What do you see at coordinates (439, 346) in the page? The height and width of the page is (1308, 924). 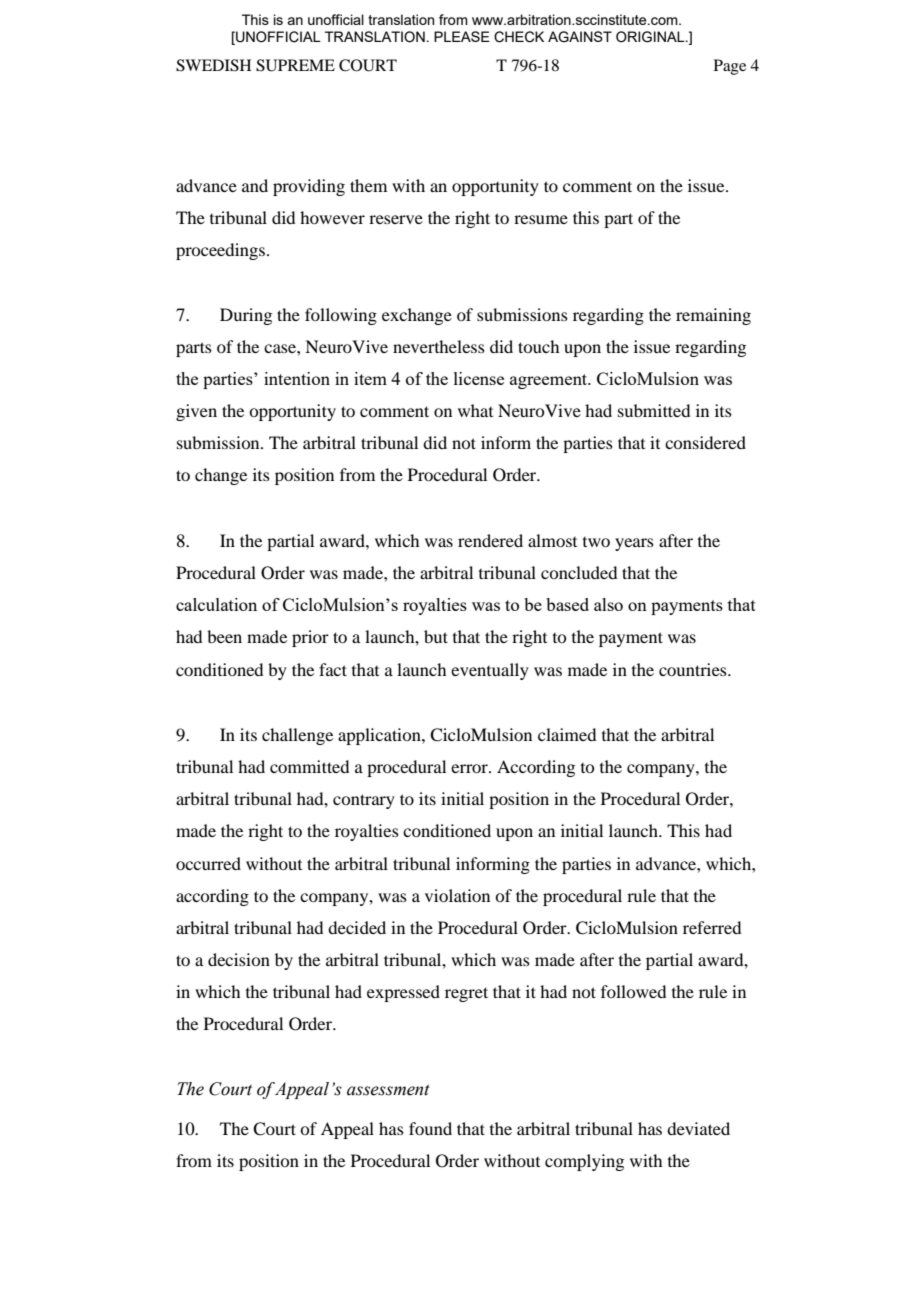 I see `nevertheless` at bounding box center [439, 346].
